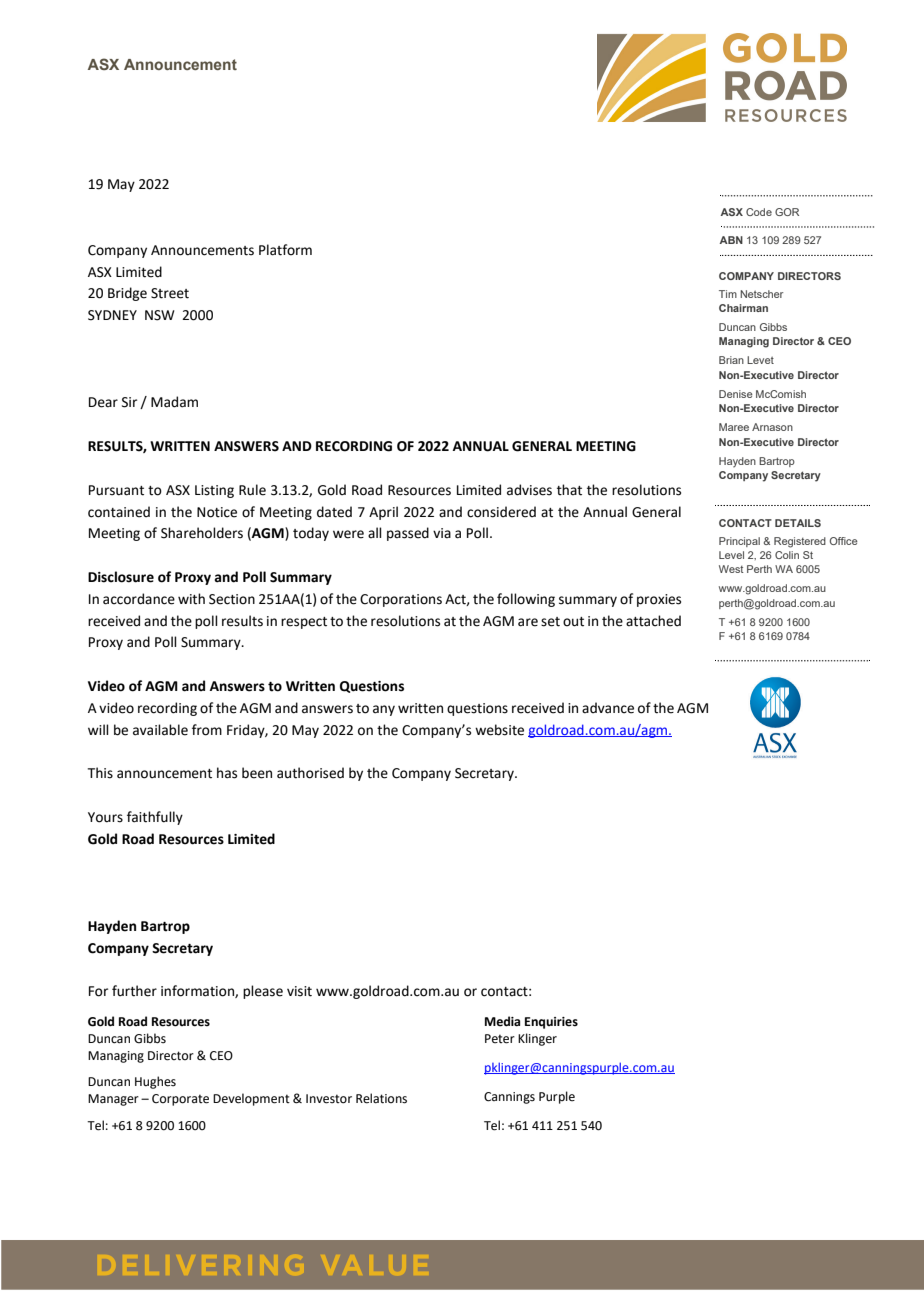 This document has width=924, height=1308. I want to click on ABN, so click(731, 240).
